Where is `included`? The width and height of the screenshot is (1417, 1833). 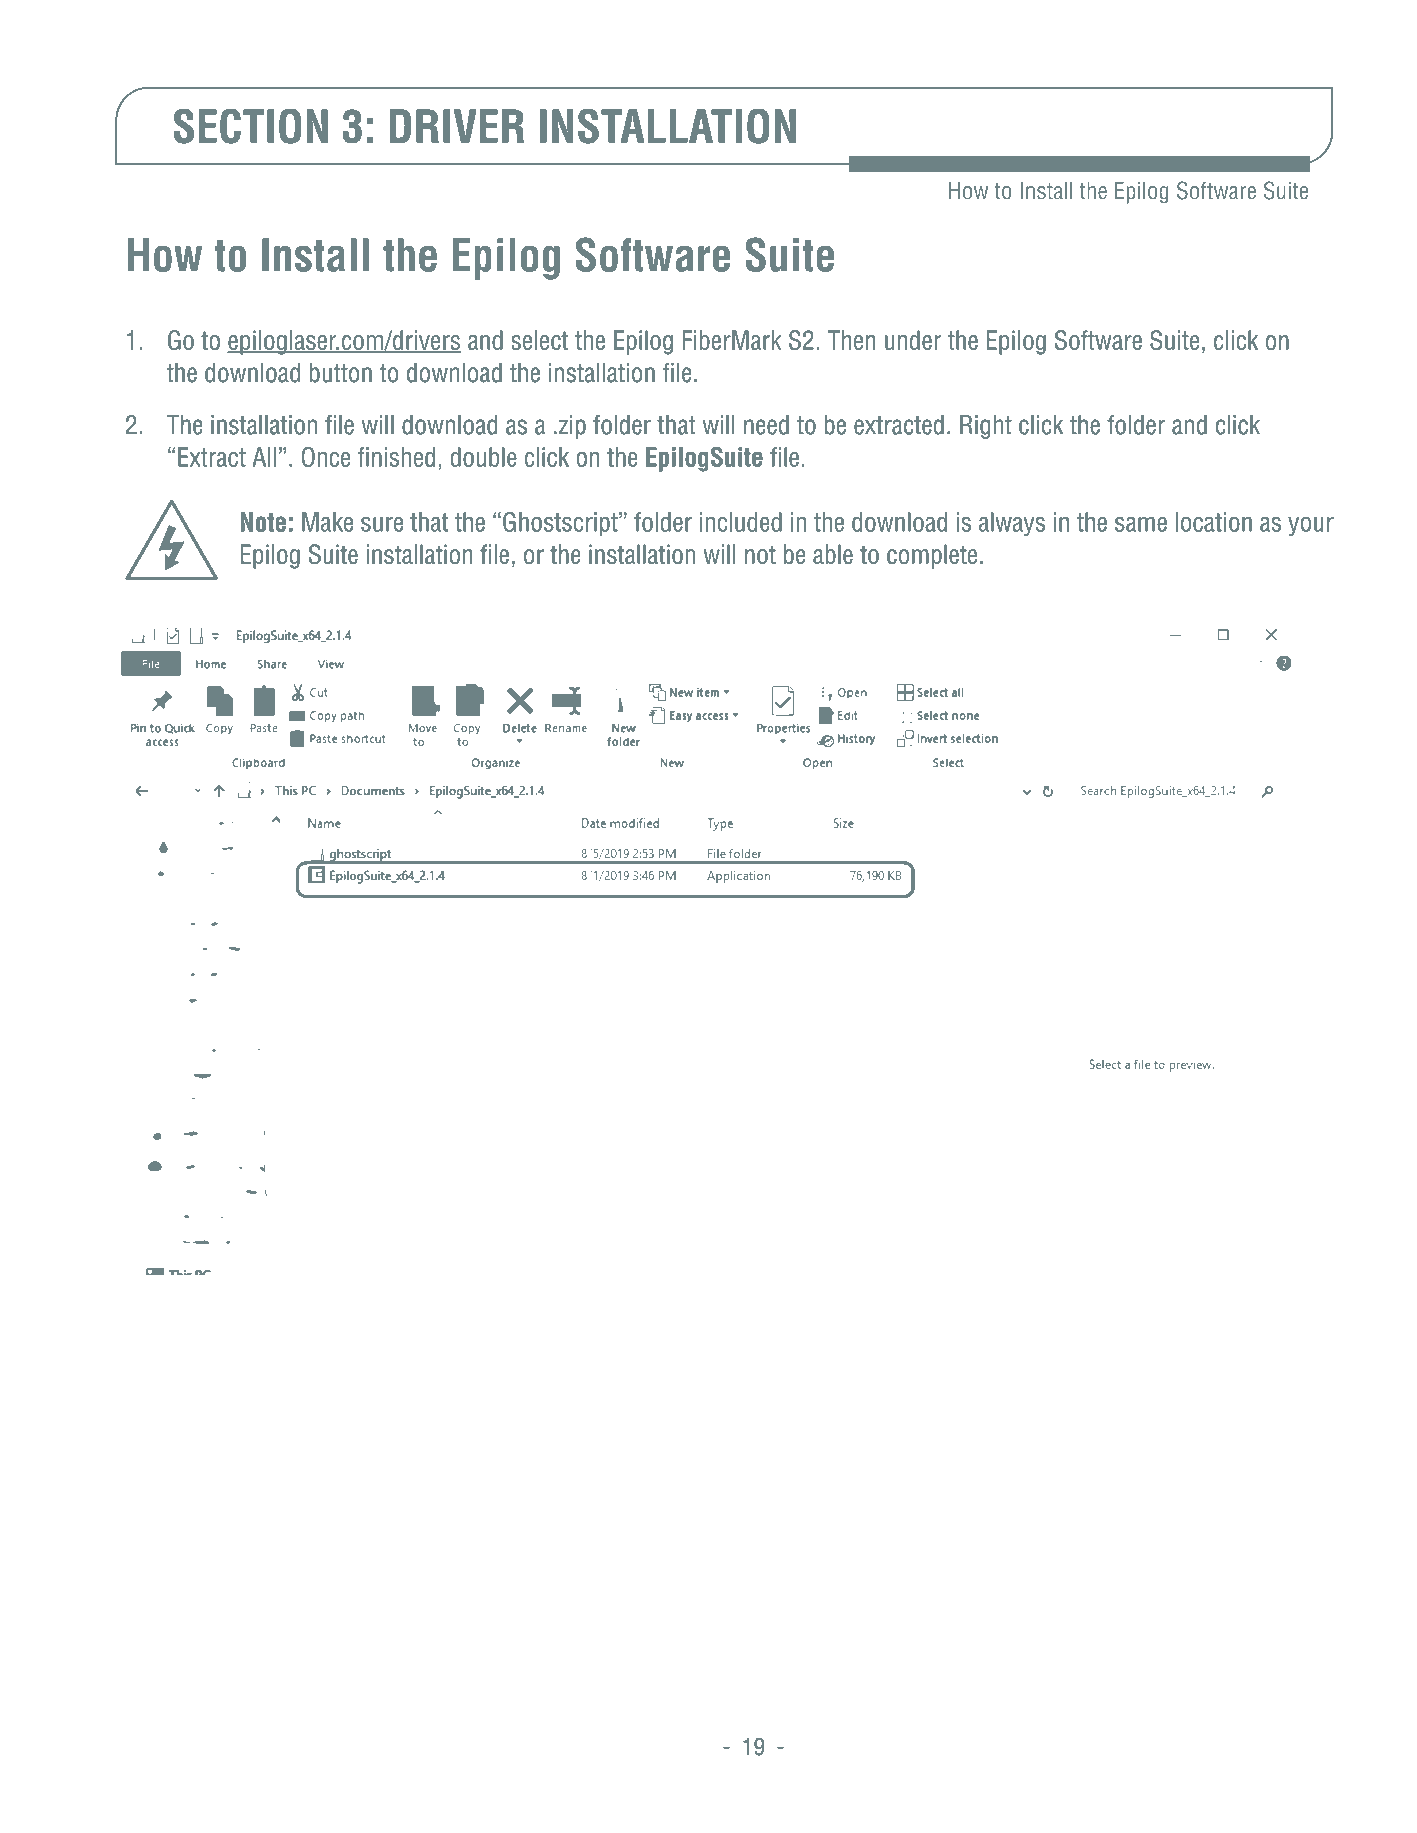 included is located at coordinates (741, 522).
